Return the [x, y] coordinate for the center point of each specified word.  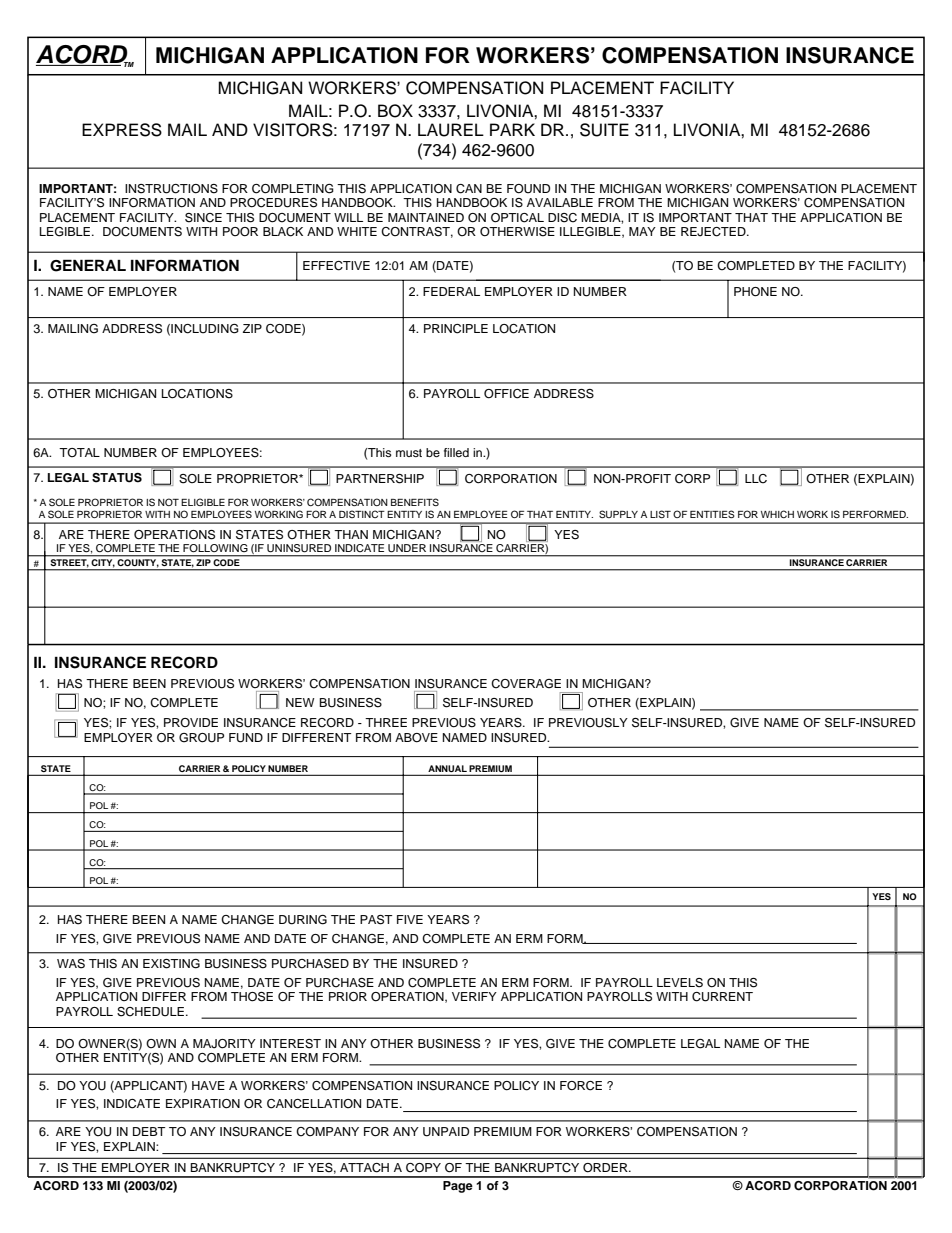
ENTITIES [712, 514]
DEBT [149, 1131]
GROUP [201, 738]
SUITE [604, 130]
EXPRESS [122, 130]
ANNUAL [447, 770]
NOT [168, 502]
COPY [423, 1168]
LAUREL [451, 130]
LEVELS [680, 983]
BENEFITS [415, 502]
